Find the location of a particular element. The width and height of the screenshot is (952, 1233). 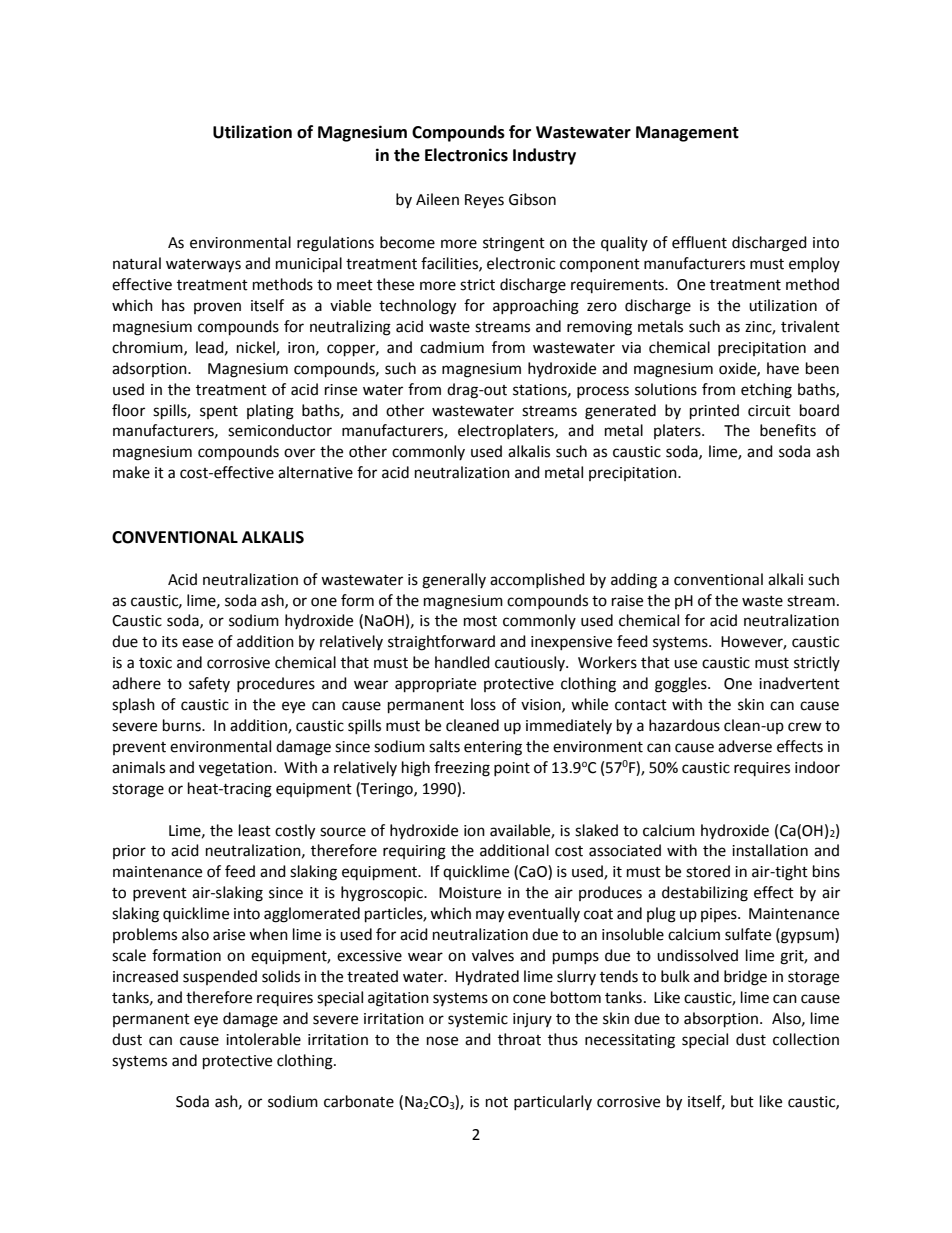

Management is located at coordinates (687, 134).
